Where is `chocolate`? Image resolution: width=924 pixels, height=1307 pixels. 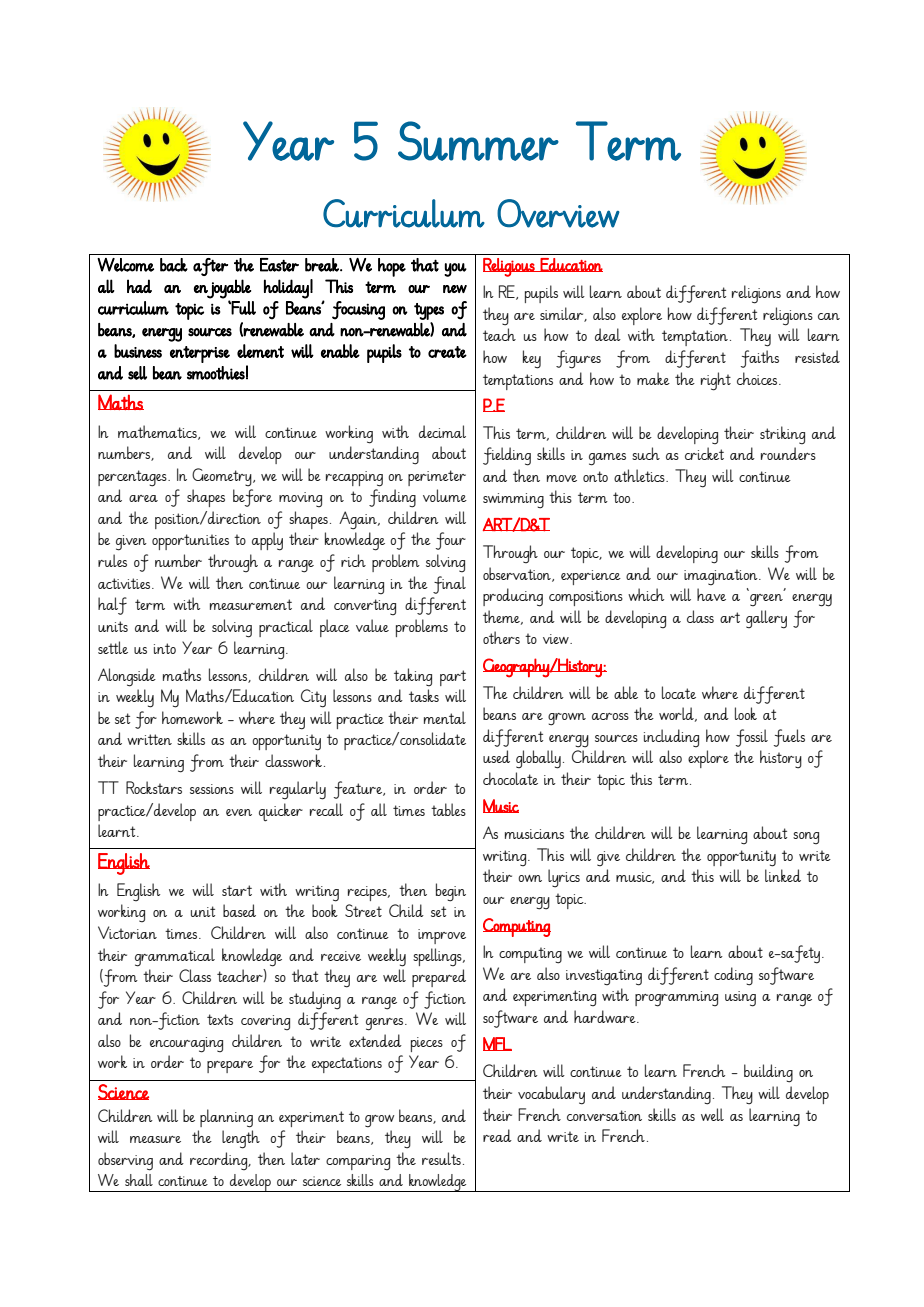
chocolate is located at coordinates (510, 778).
